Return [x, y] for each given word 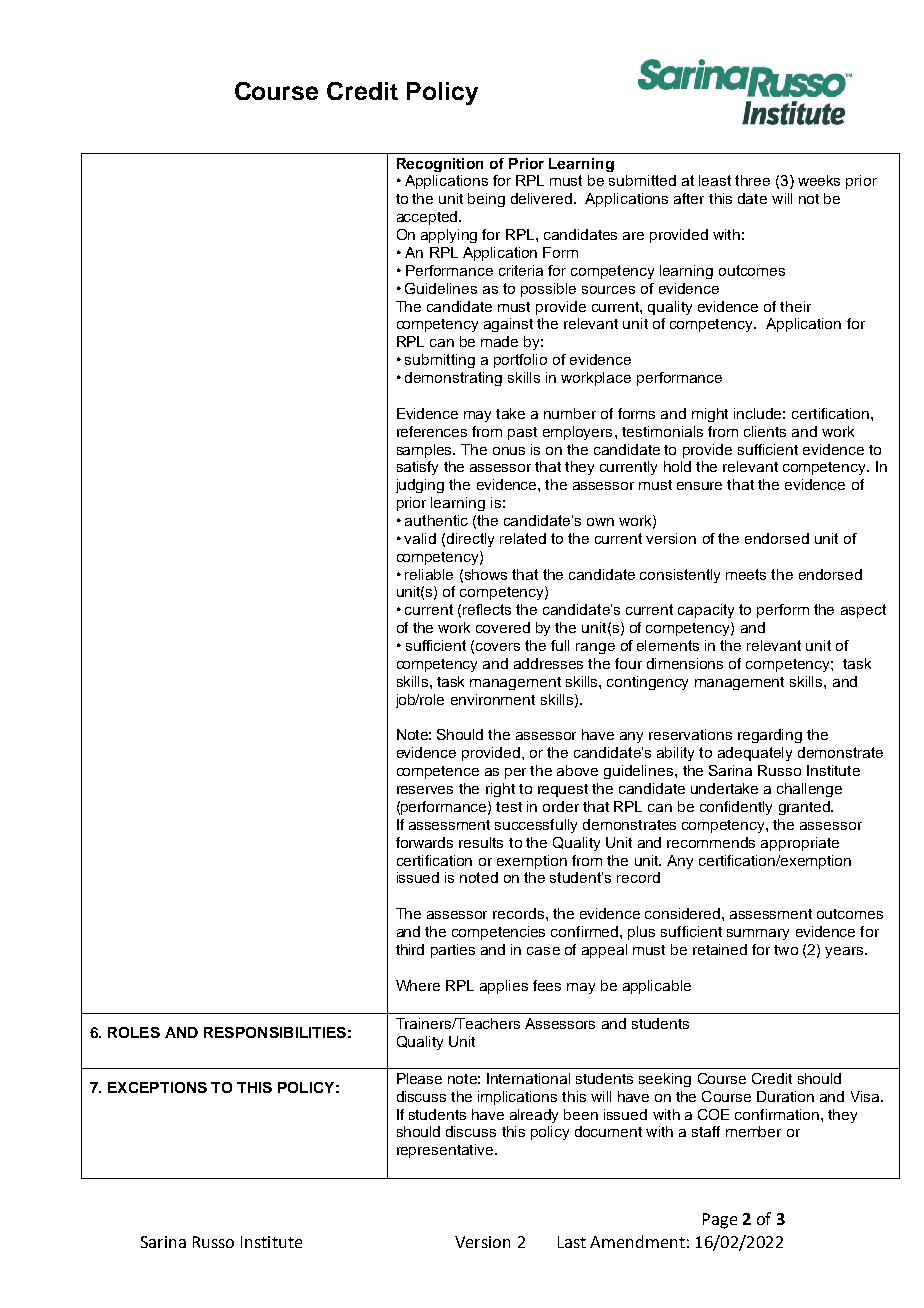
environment [493, 699]
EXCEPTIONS [157, 1087]
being [486, 200]
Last [572, 1242]
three [752, 180]
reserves [425, 790]
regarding [770, 736]
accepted [428, 218]
